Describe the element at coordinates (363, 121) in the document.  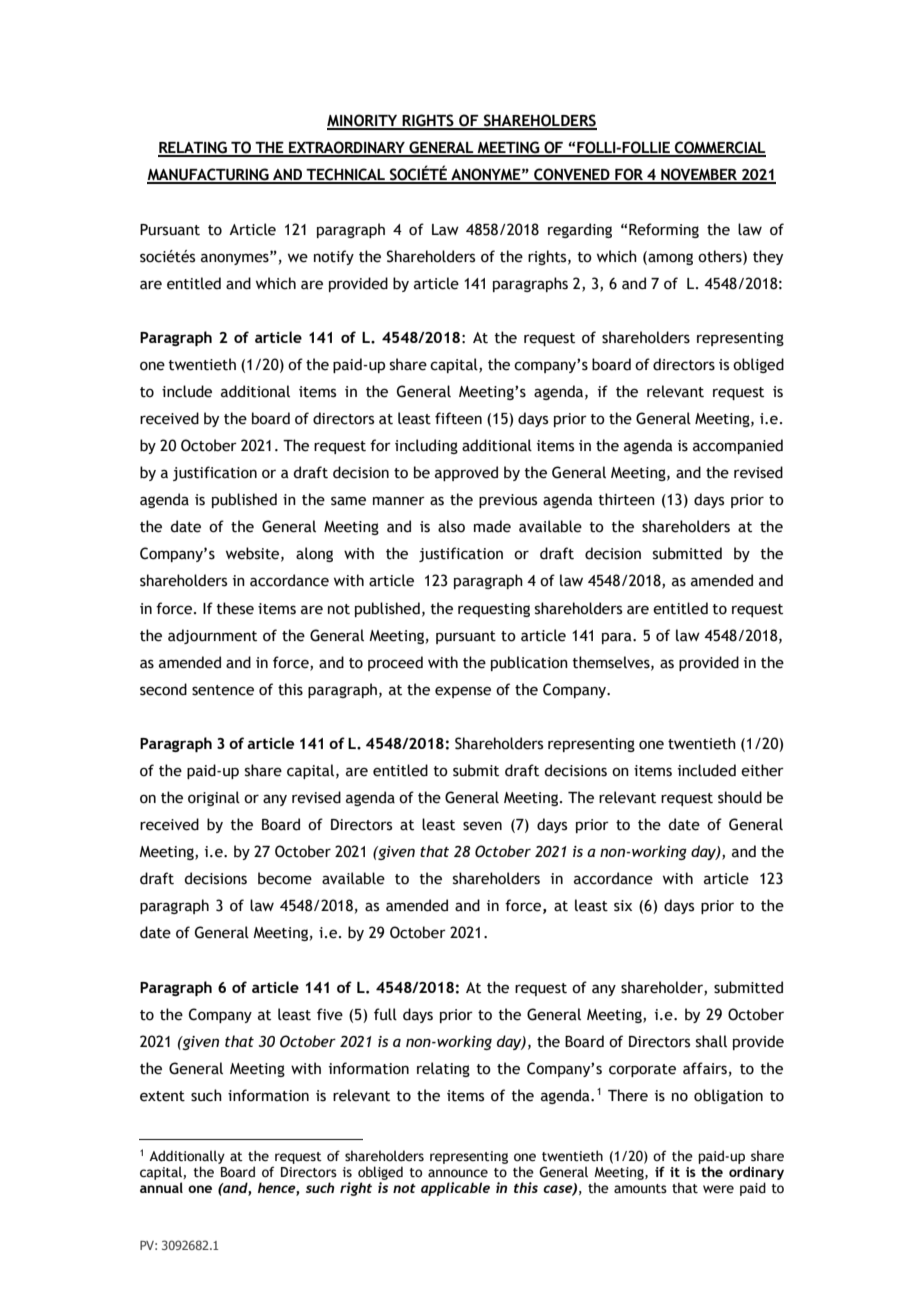
I see `MINORITY` at that location.
